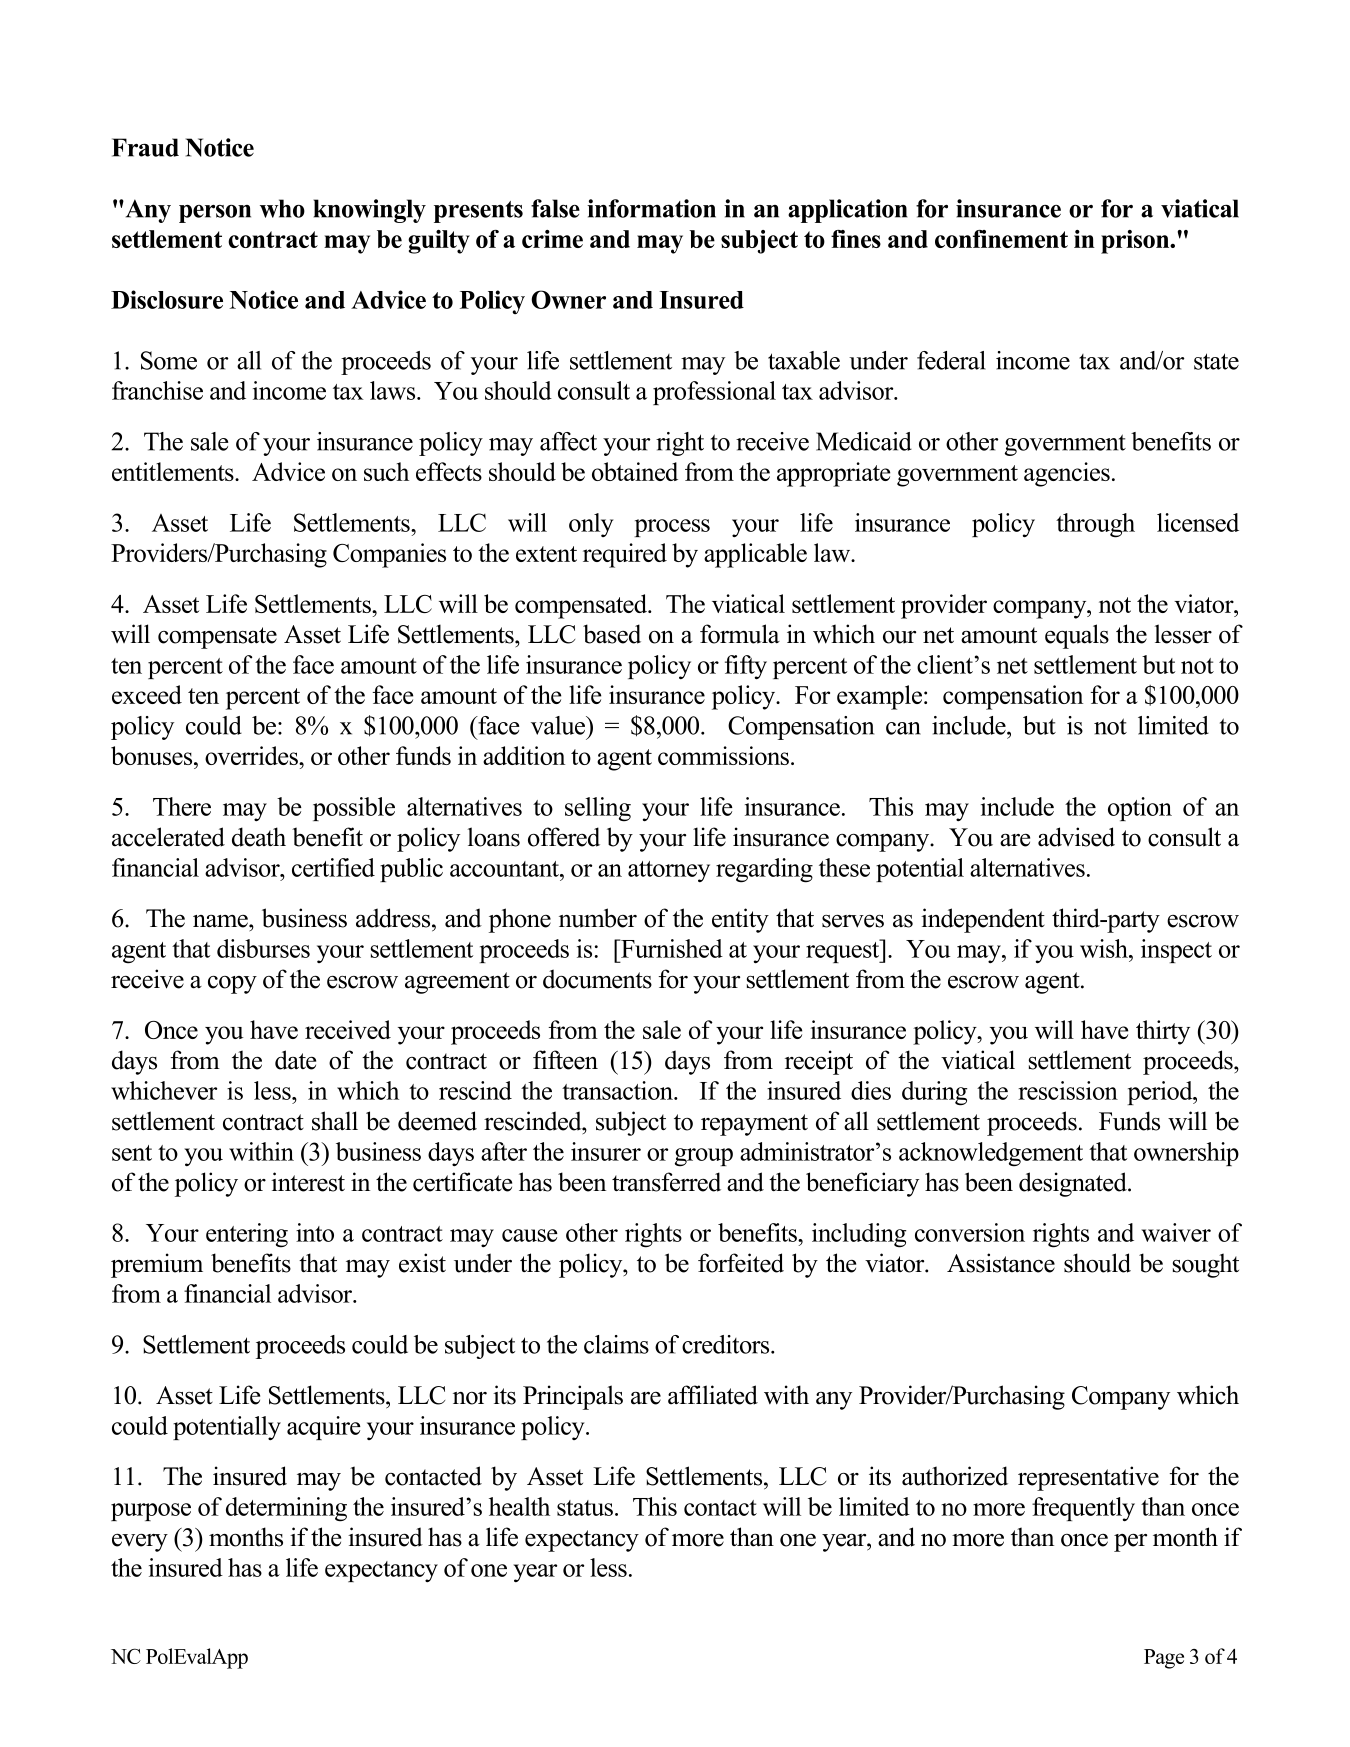 This screenshot has width=1350, height=1747. I want to click on Page, so click(1164, 1659).
